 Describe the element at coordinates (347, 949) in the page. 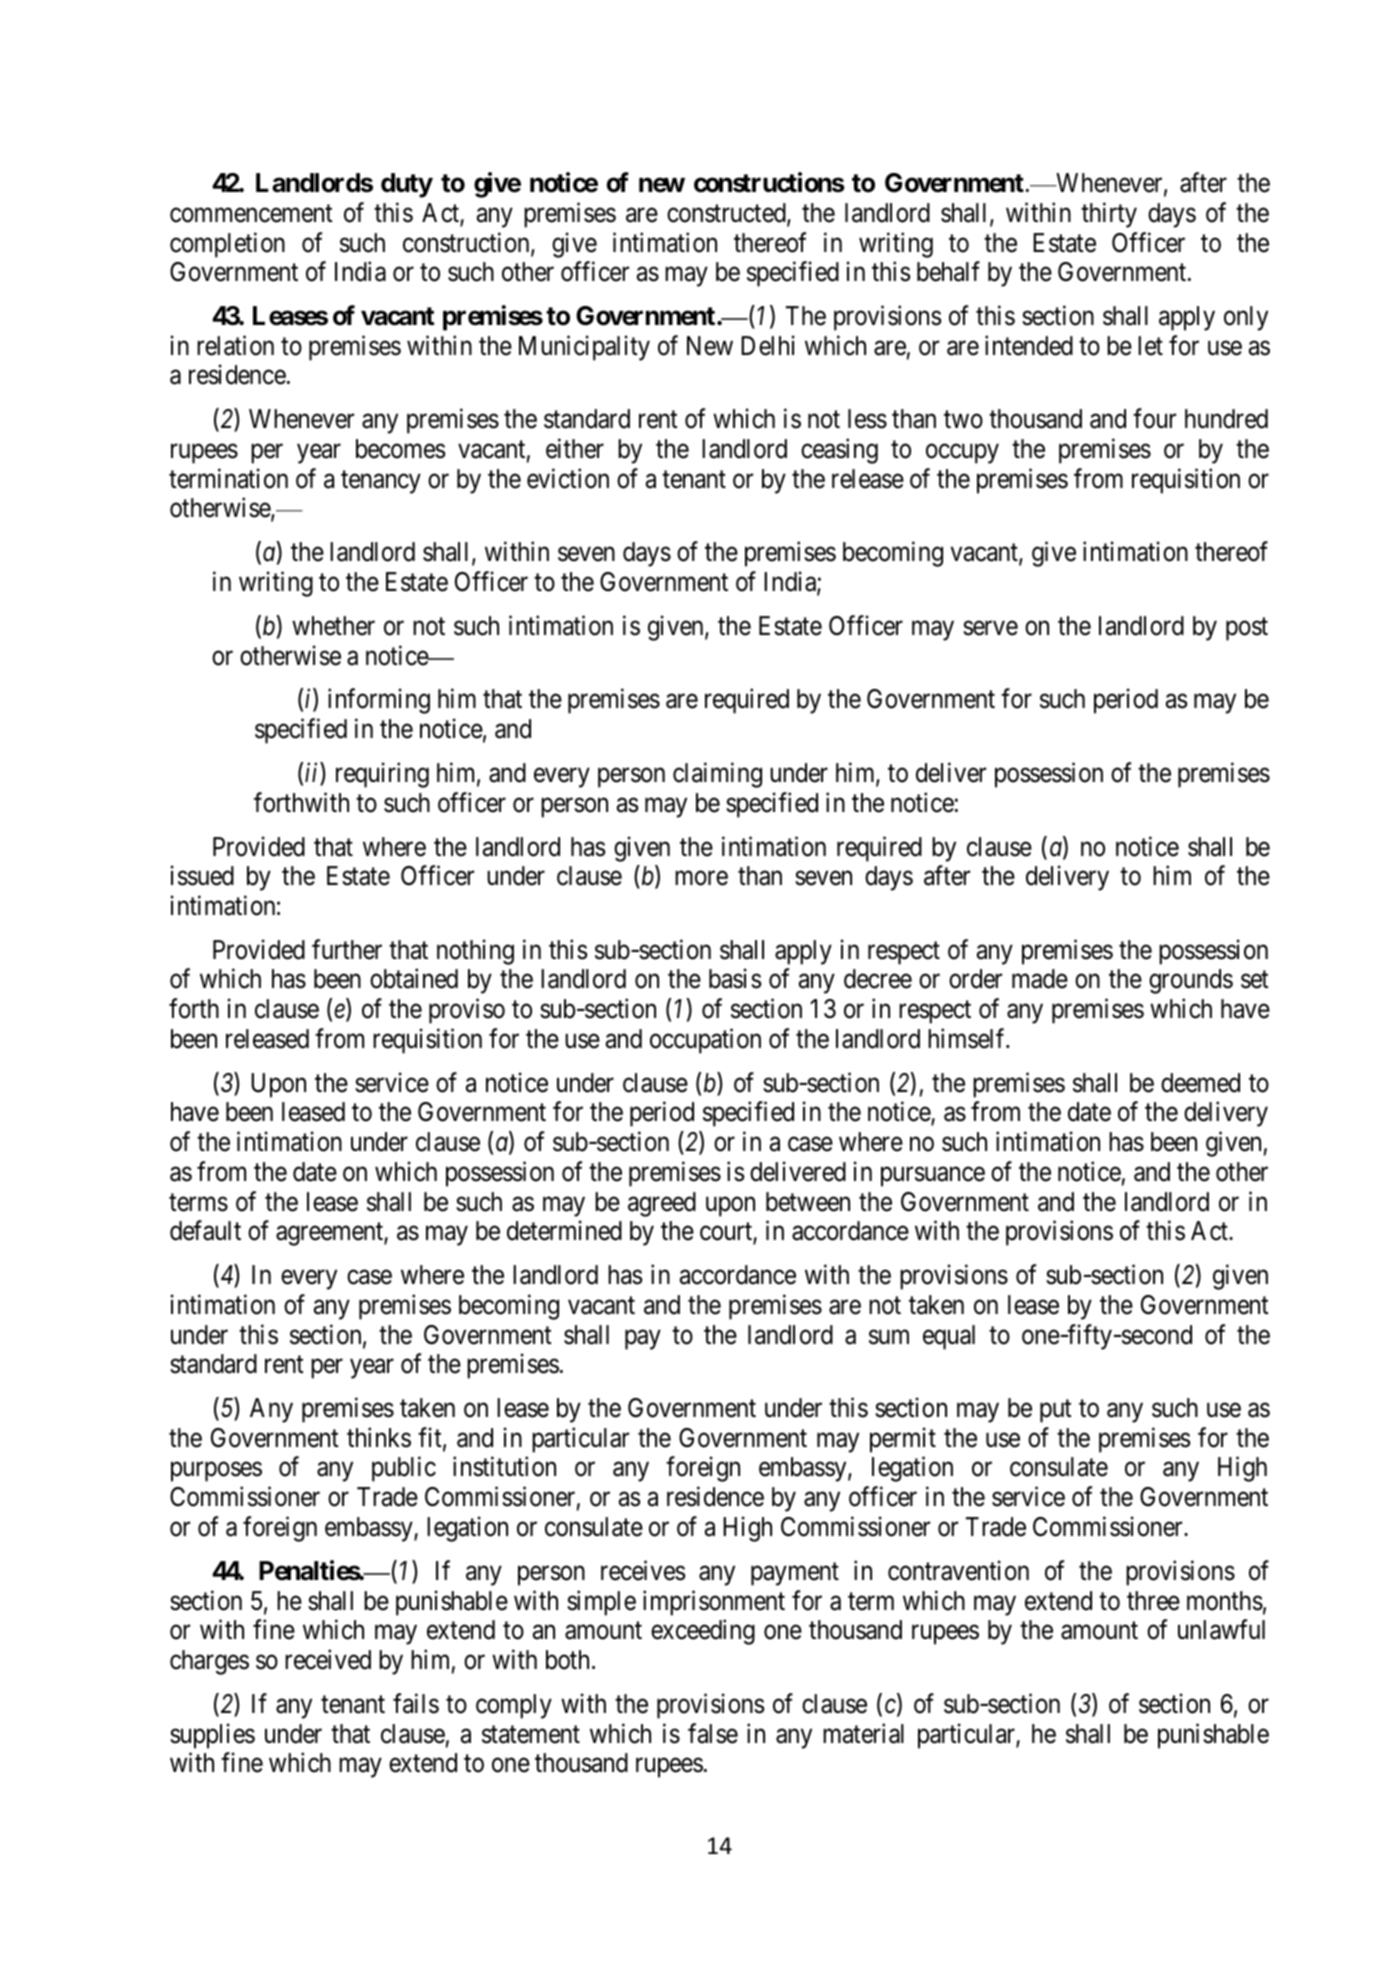

I see `further` at that location.
